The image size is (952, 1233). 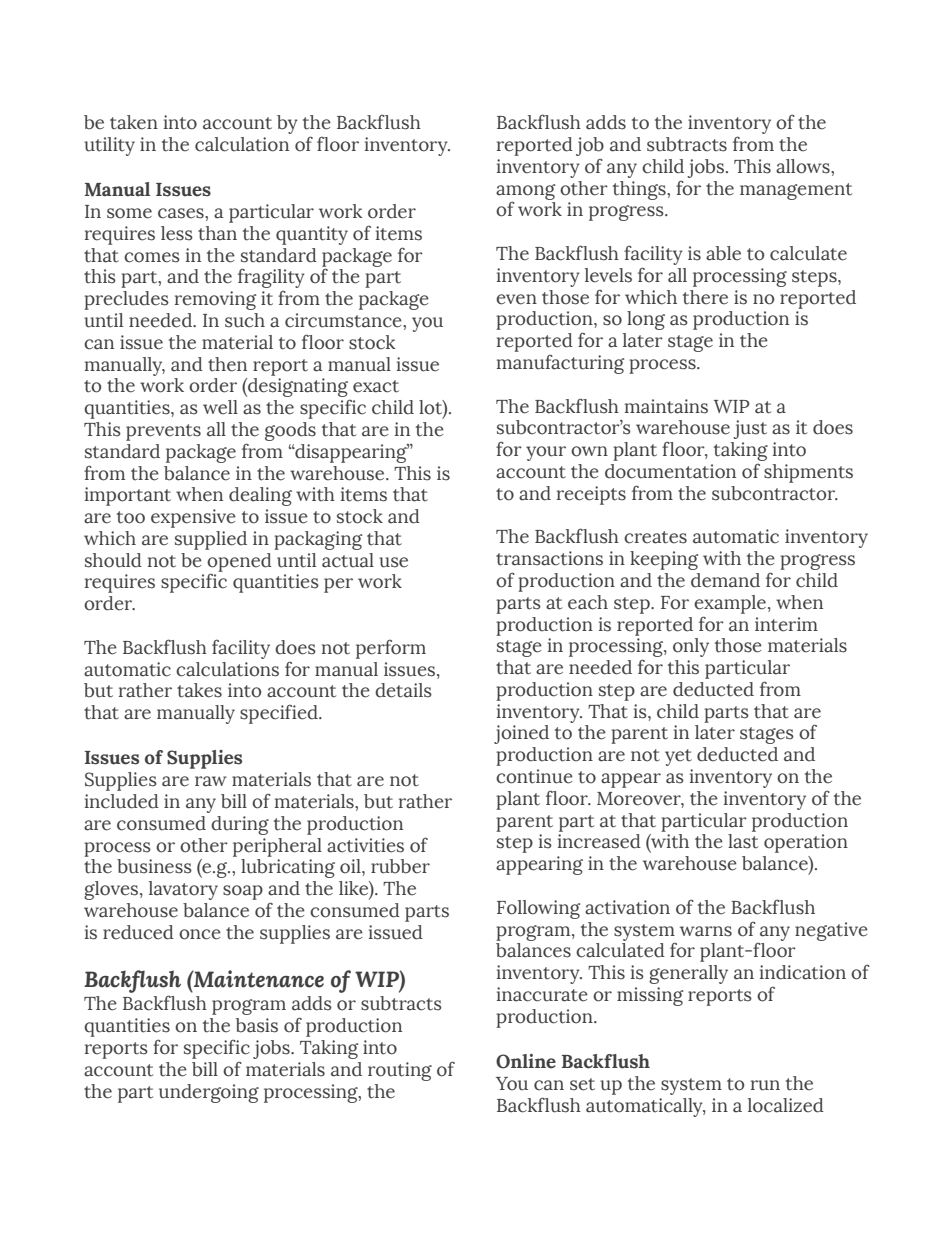 I want to click on your, so click(x=546, y=453).
